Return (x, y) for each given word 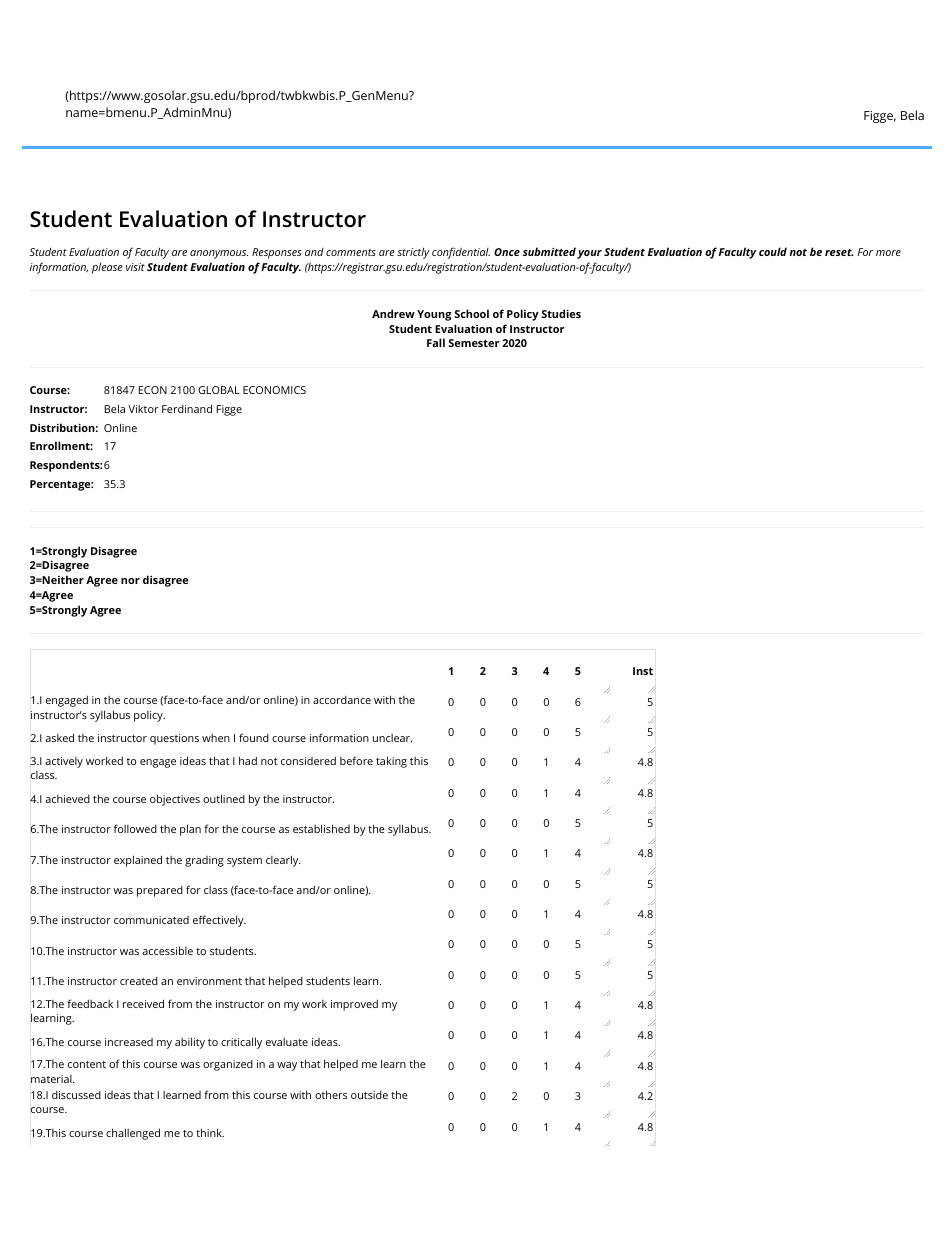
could (773, 251)
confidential (461, 253)
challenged (133, 1134)
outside (369, 1095)
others (331, 1094)
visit (135, 267)
